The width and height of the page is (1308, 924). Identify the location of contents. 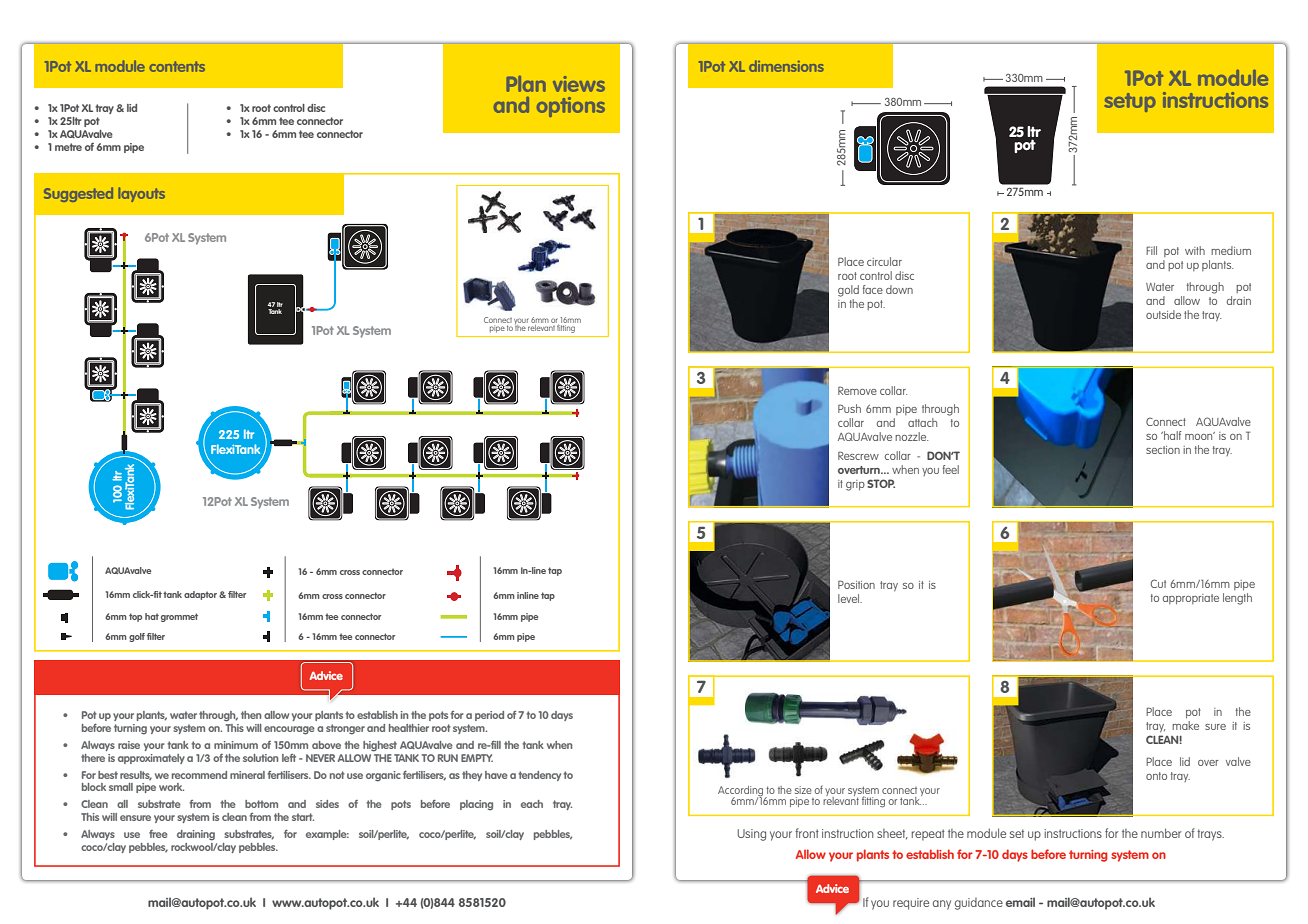
(177, 66).
